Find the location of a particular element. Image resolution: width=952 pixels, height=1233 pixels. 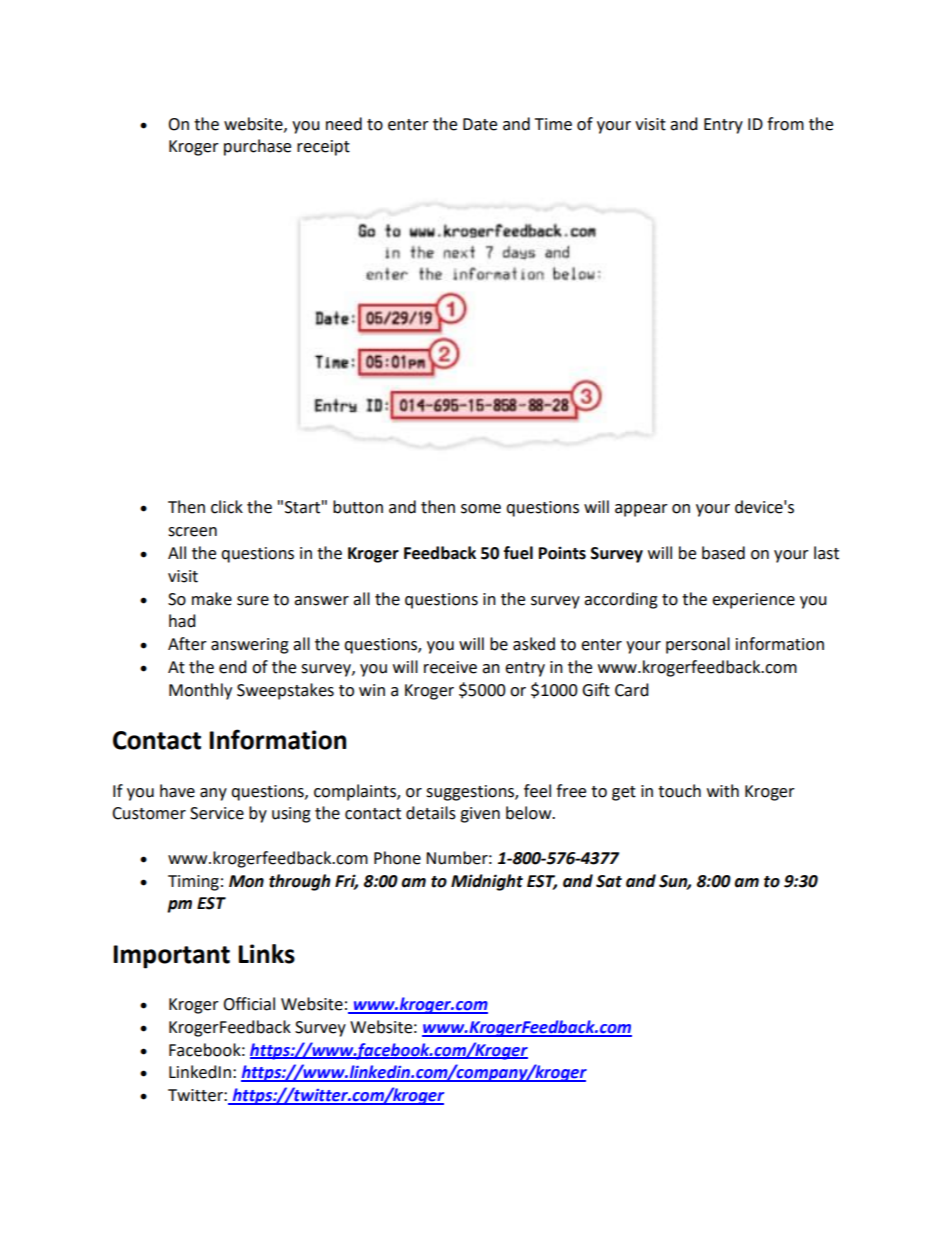

have is located at coordinates (177, 791).
